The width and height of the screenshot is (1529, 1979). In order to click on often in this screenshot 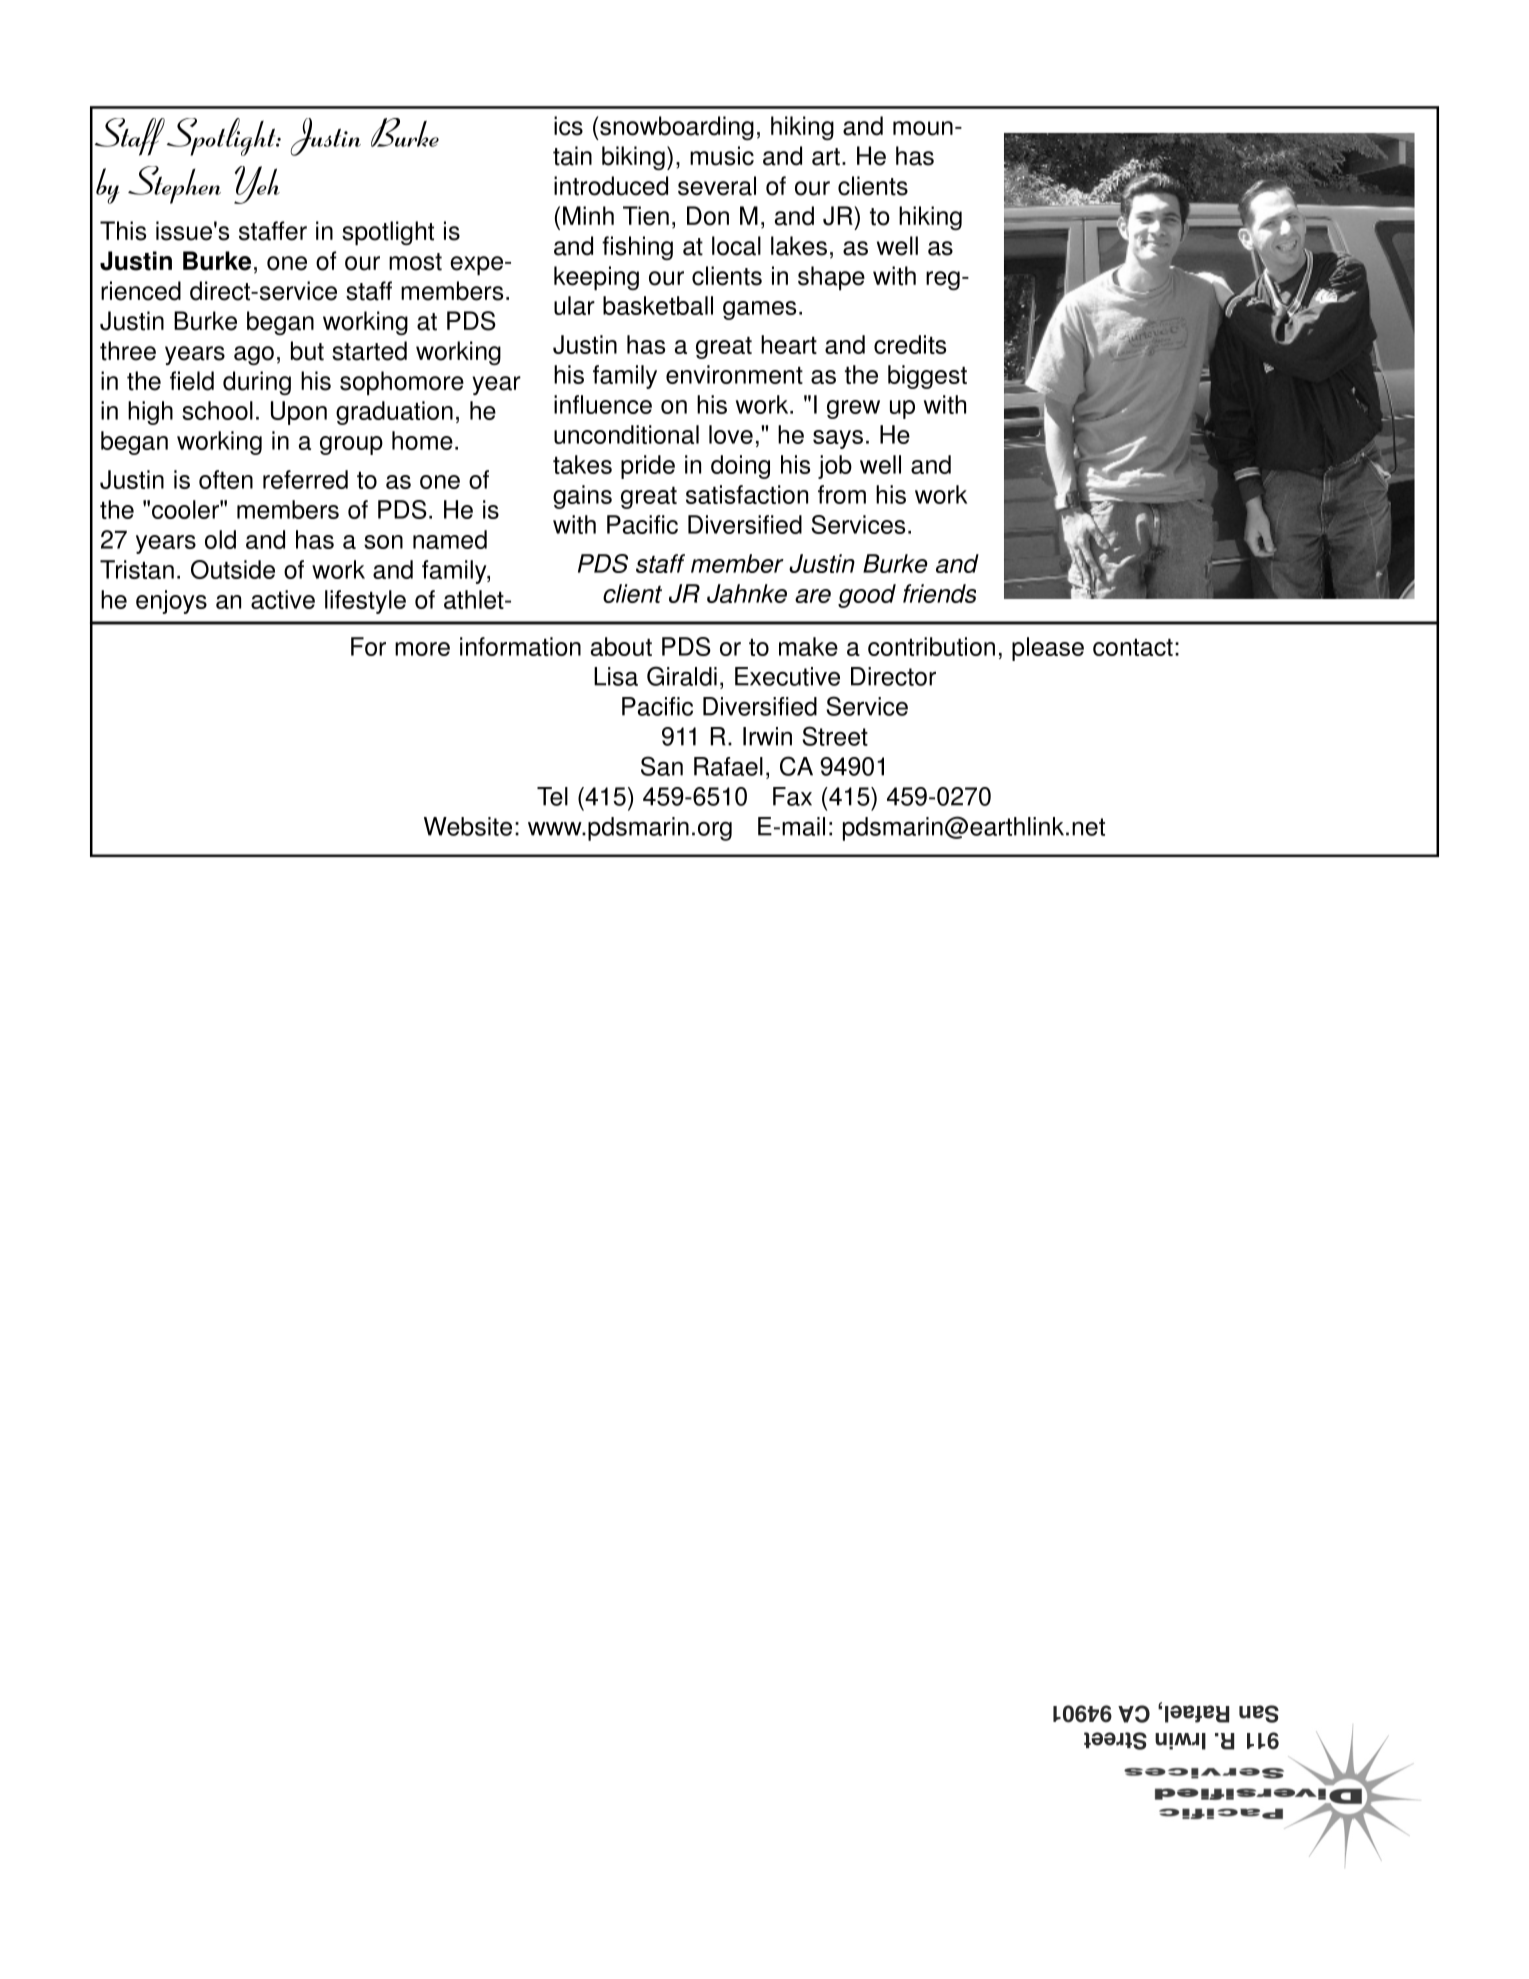, I will do `click(226, 479)`.
